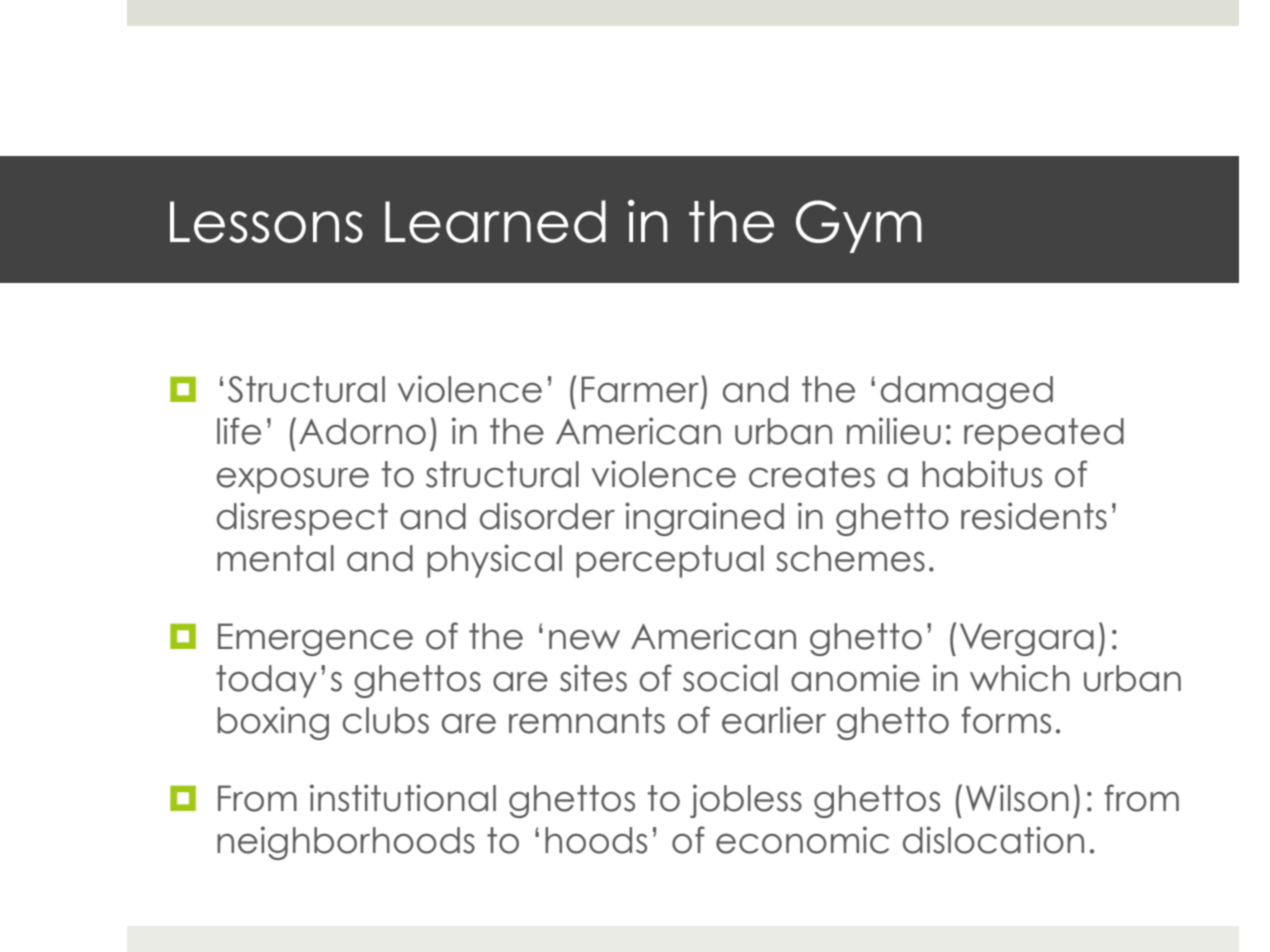  Describe the element at coordinates (967, 392) in the screenshot. I see `damaged` at that location.
